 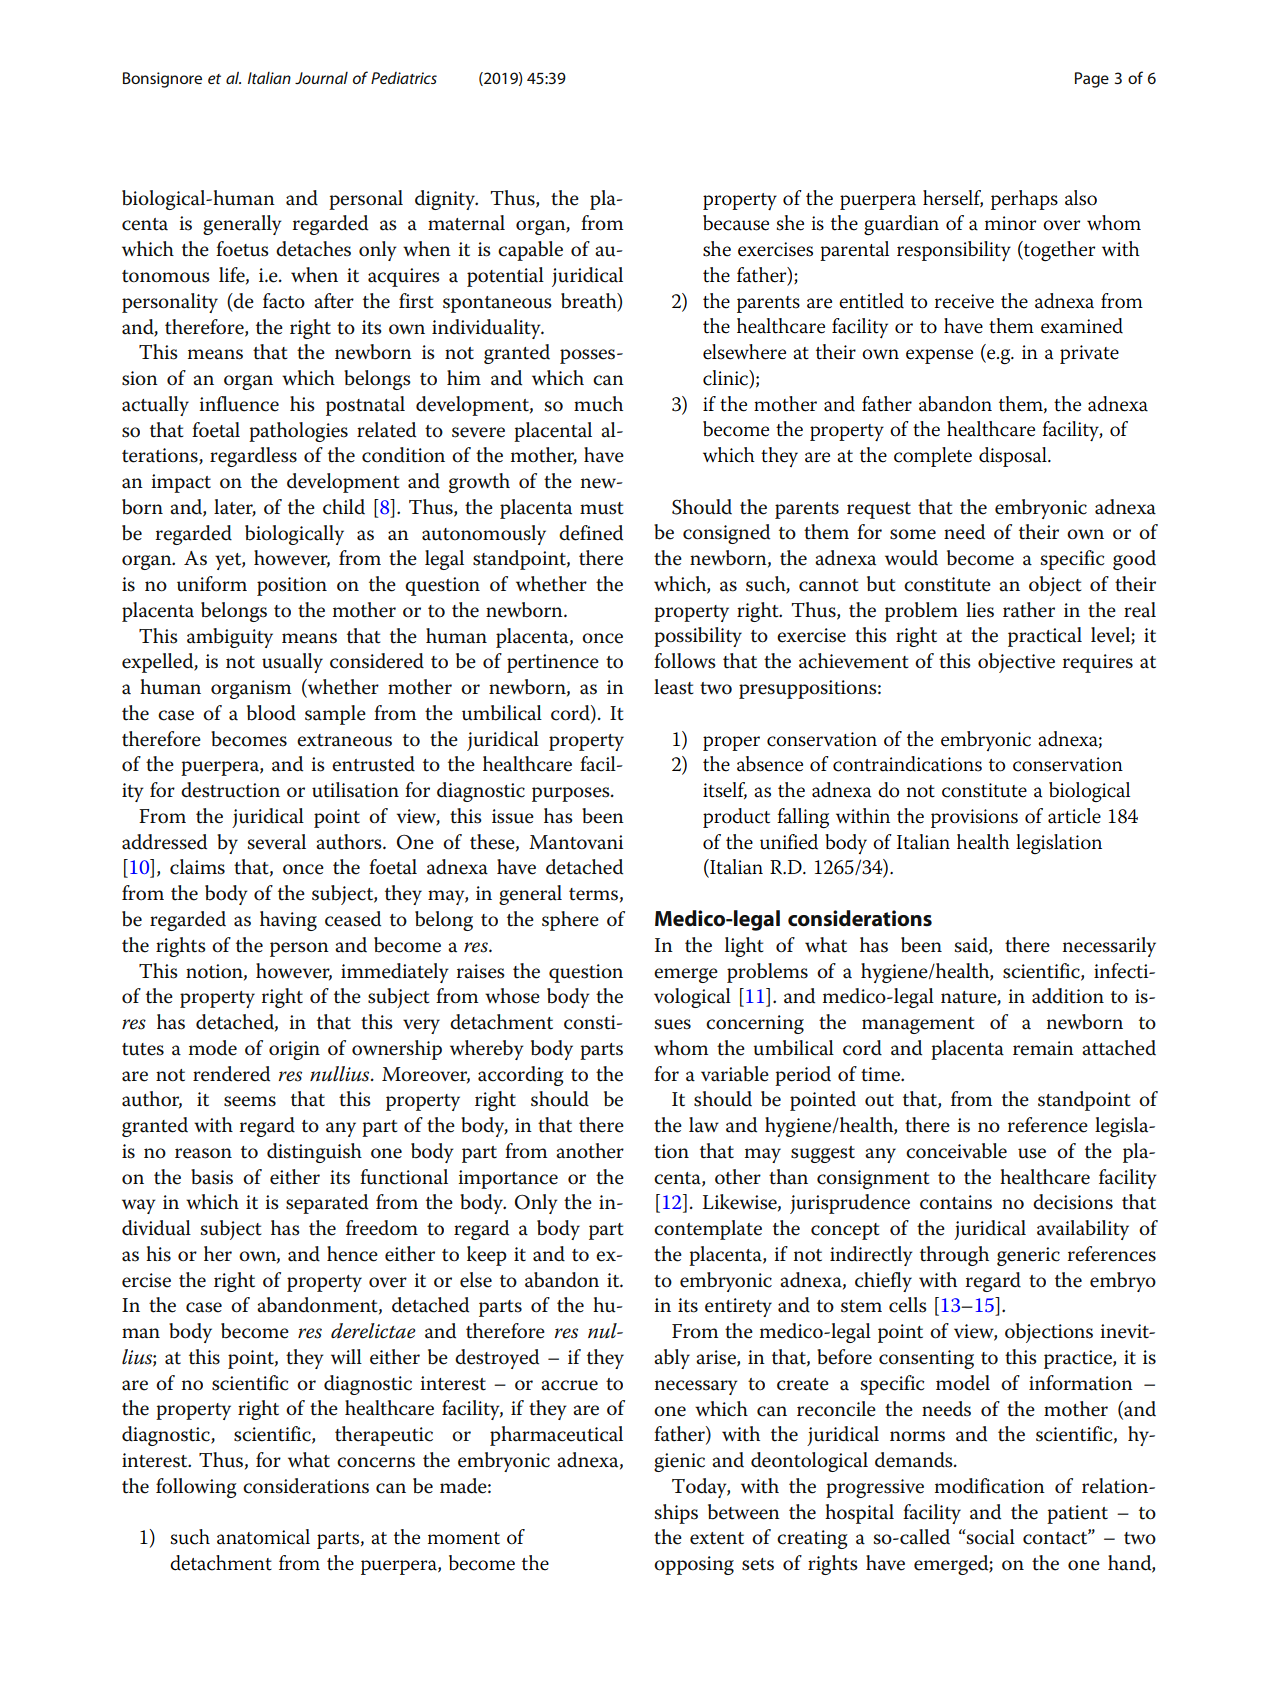 I want to click on several, so click(x=276, y=842).
